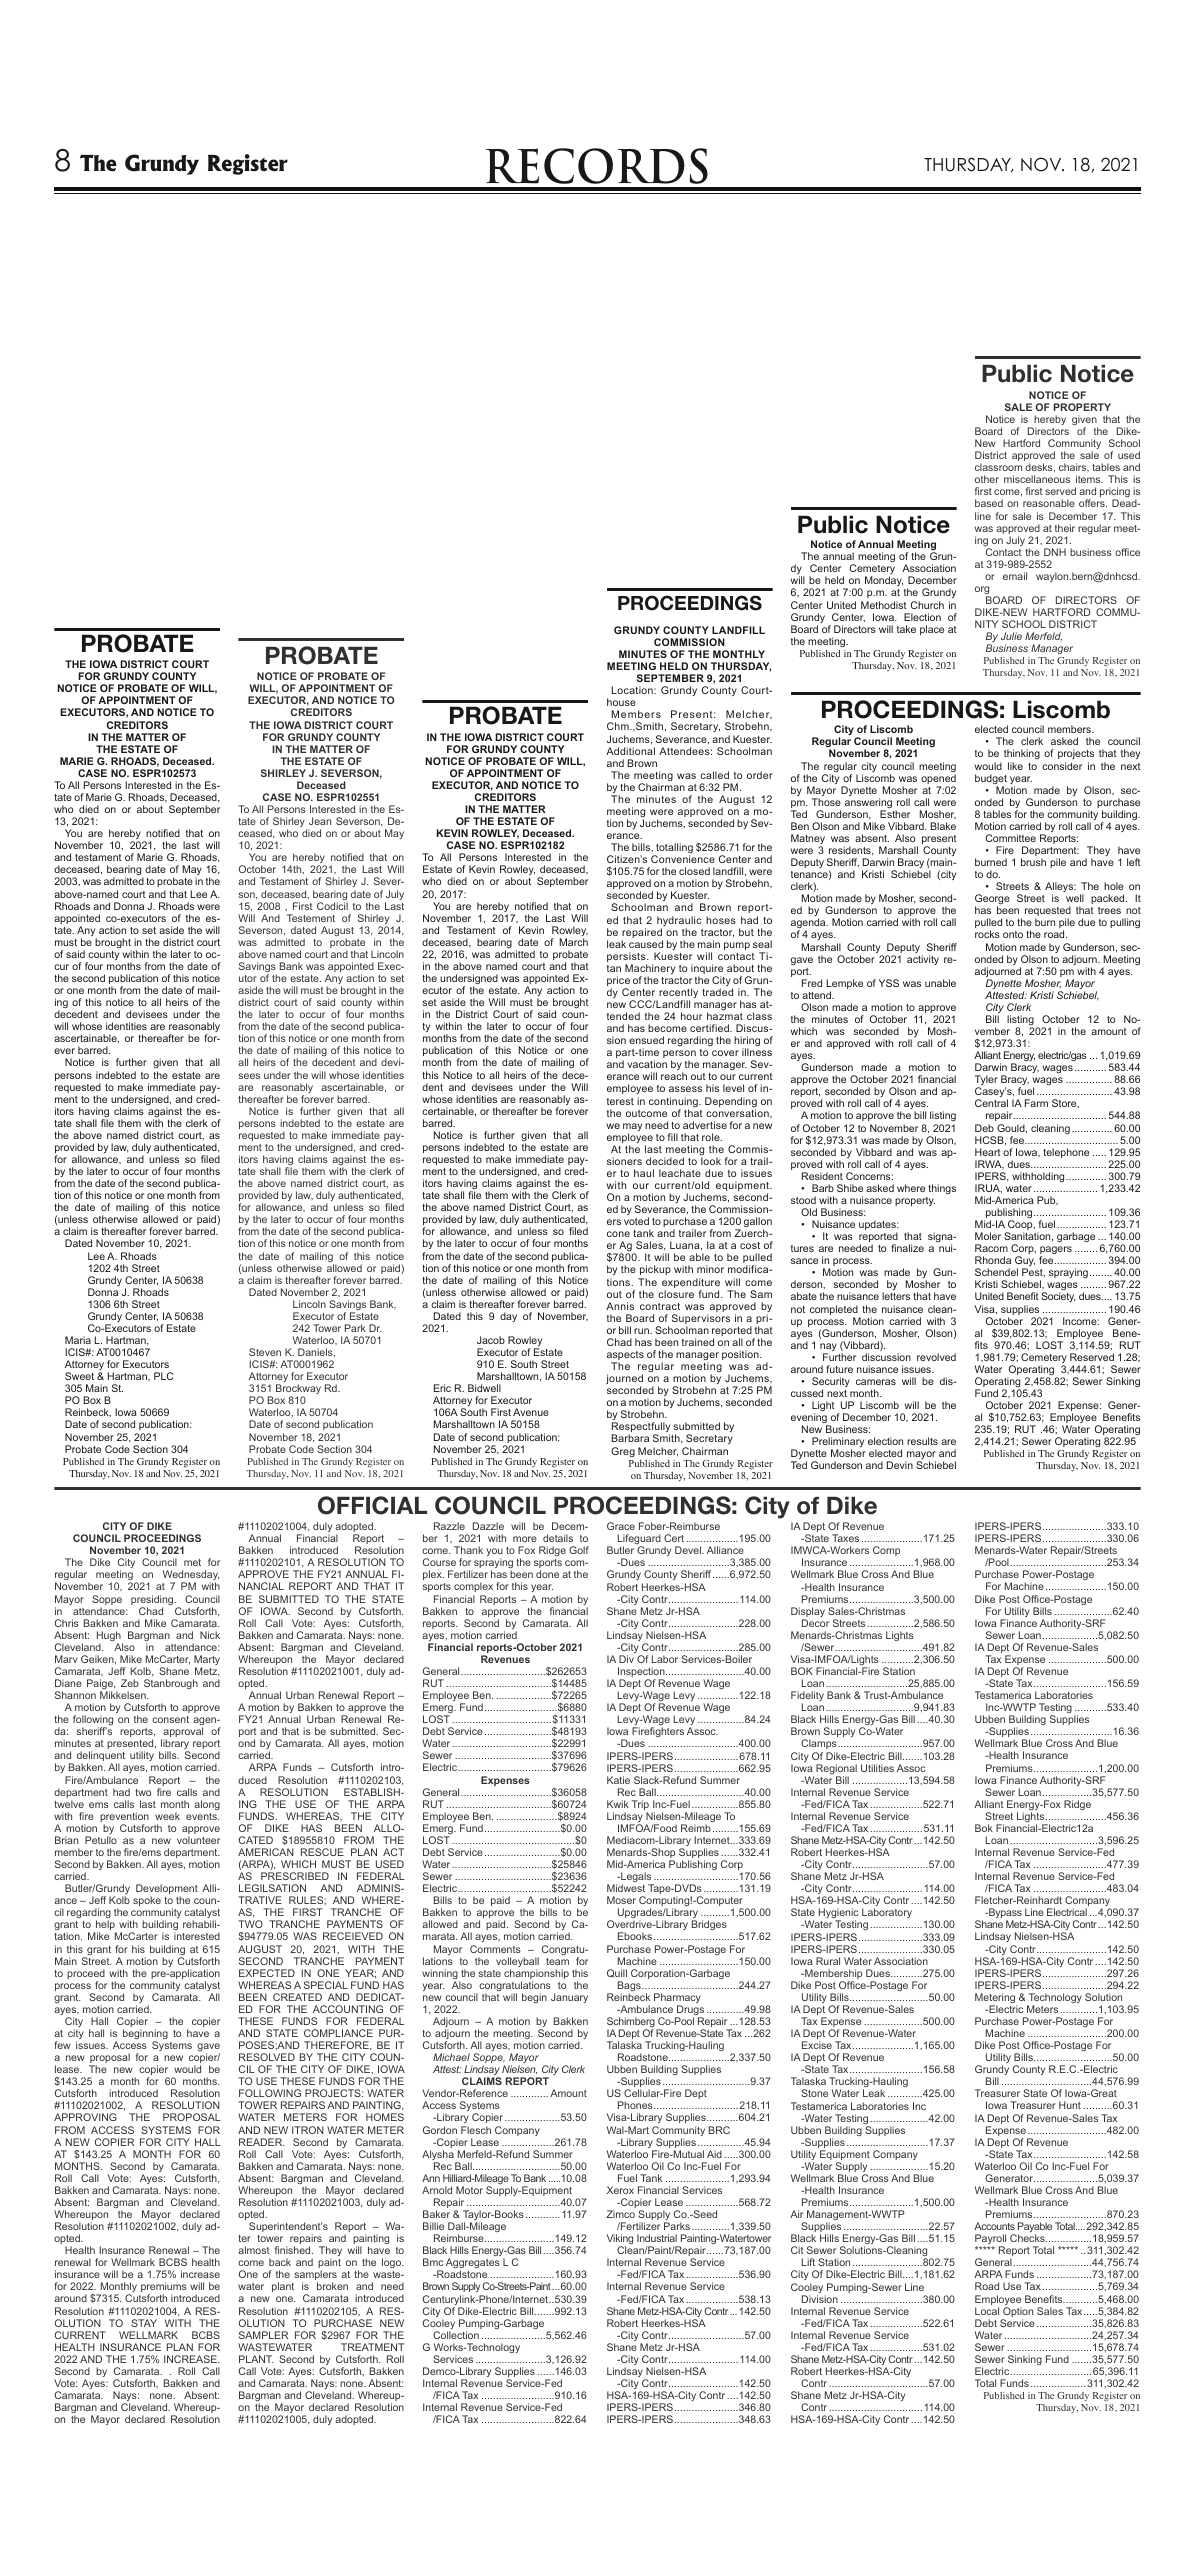 The width and height of the screenshot is (1195, 2574). Describe the element at coordinates (254, 2250) in the screenshot. I see `almost` at that location.
